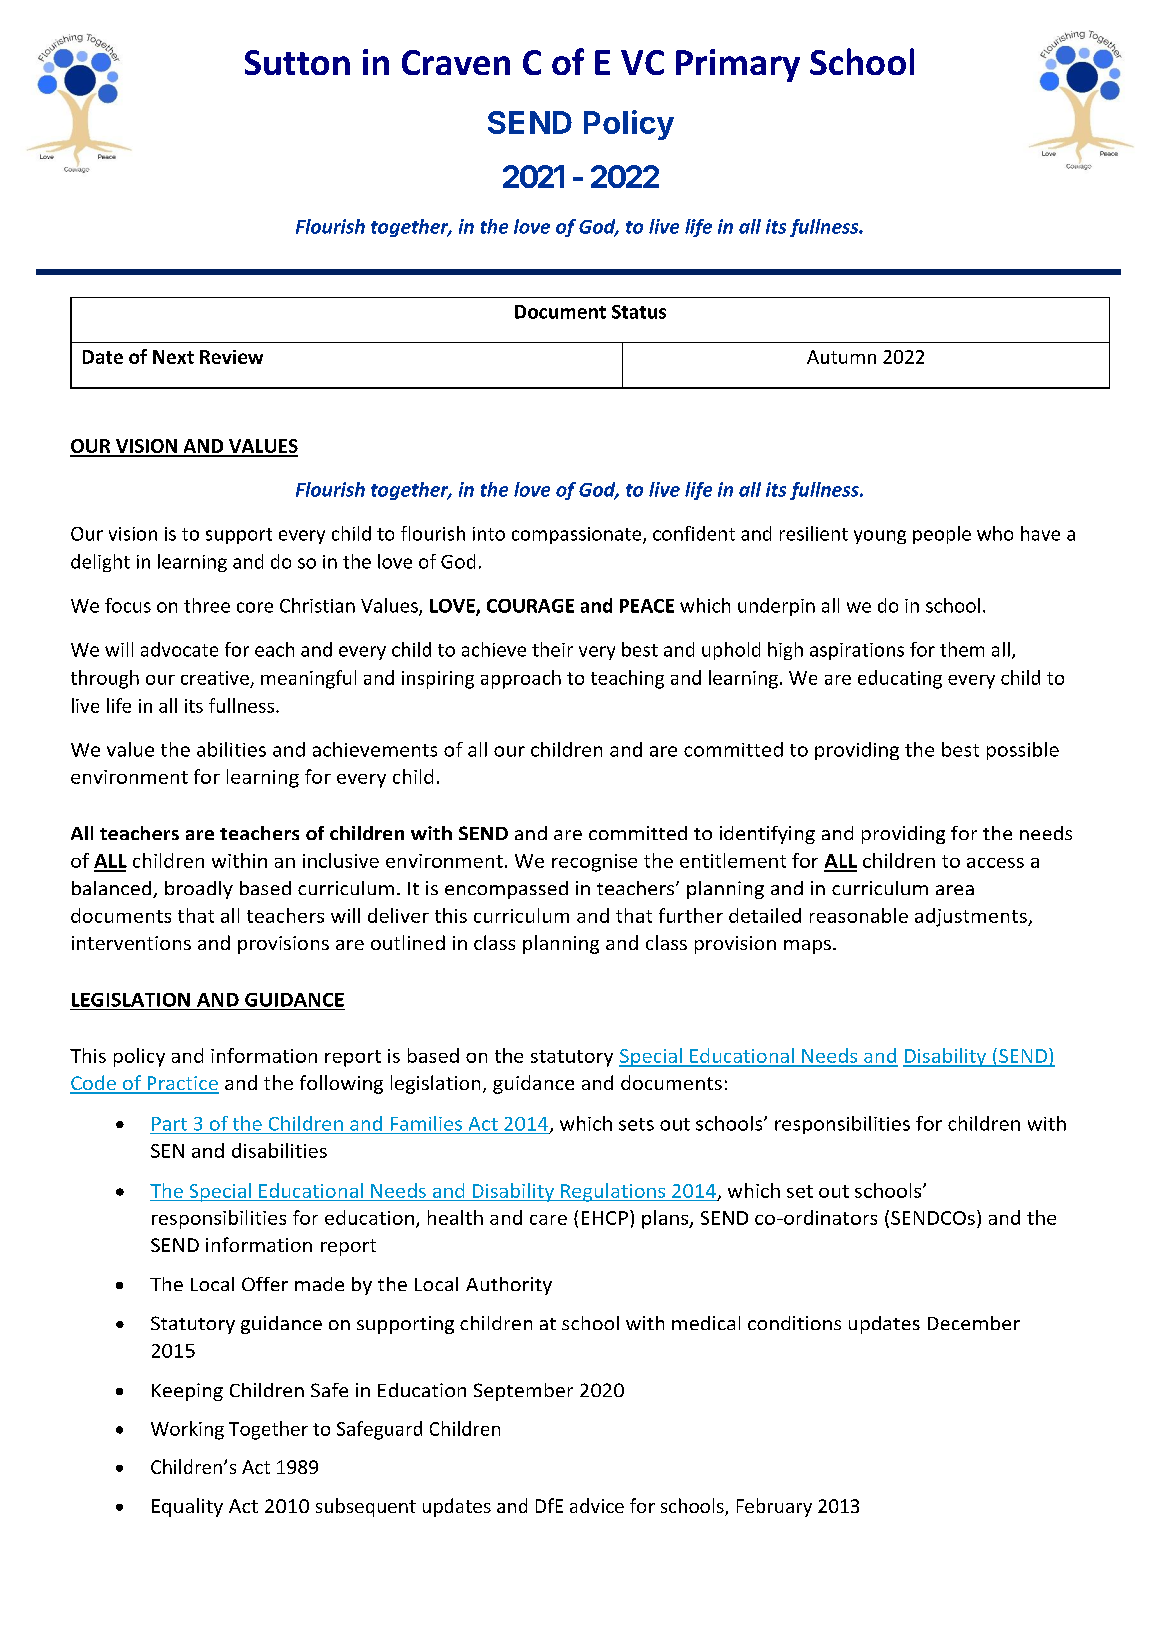 The width and height of the image is (1160, 1640). What do you see at coordinates (597, 1505) in the image?
I see `advice` at bounding box center [597, 1505].
